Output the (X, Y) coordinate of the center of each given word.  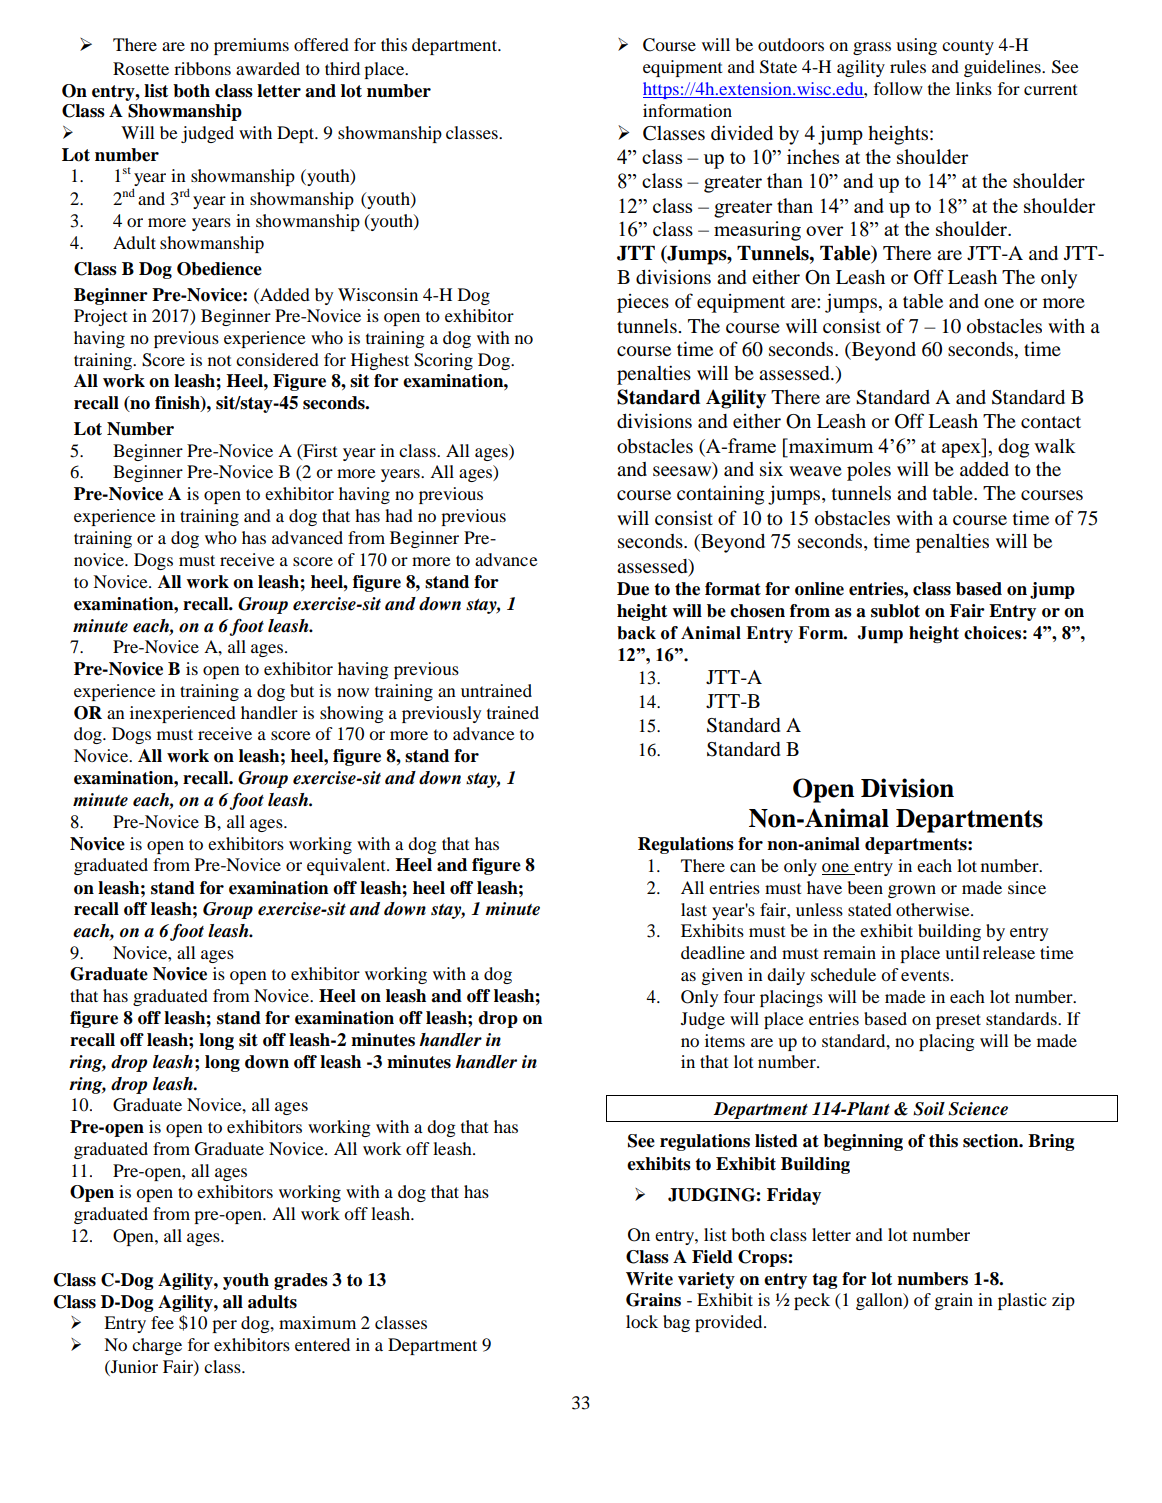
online (819, 589)
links (974, 88)
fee (162, 1322)
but (302, 690)
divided (742, 133)
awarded (268, 68)
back (636, 633)
